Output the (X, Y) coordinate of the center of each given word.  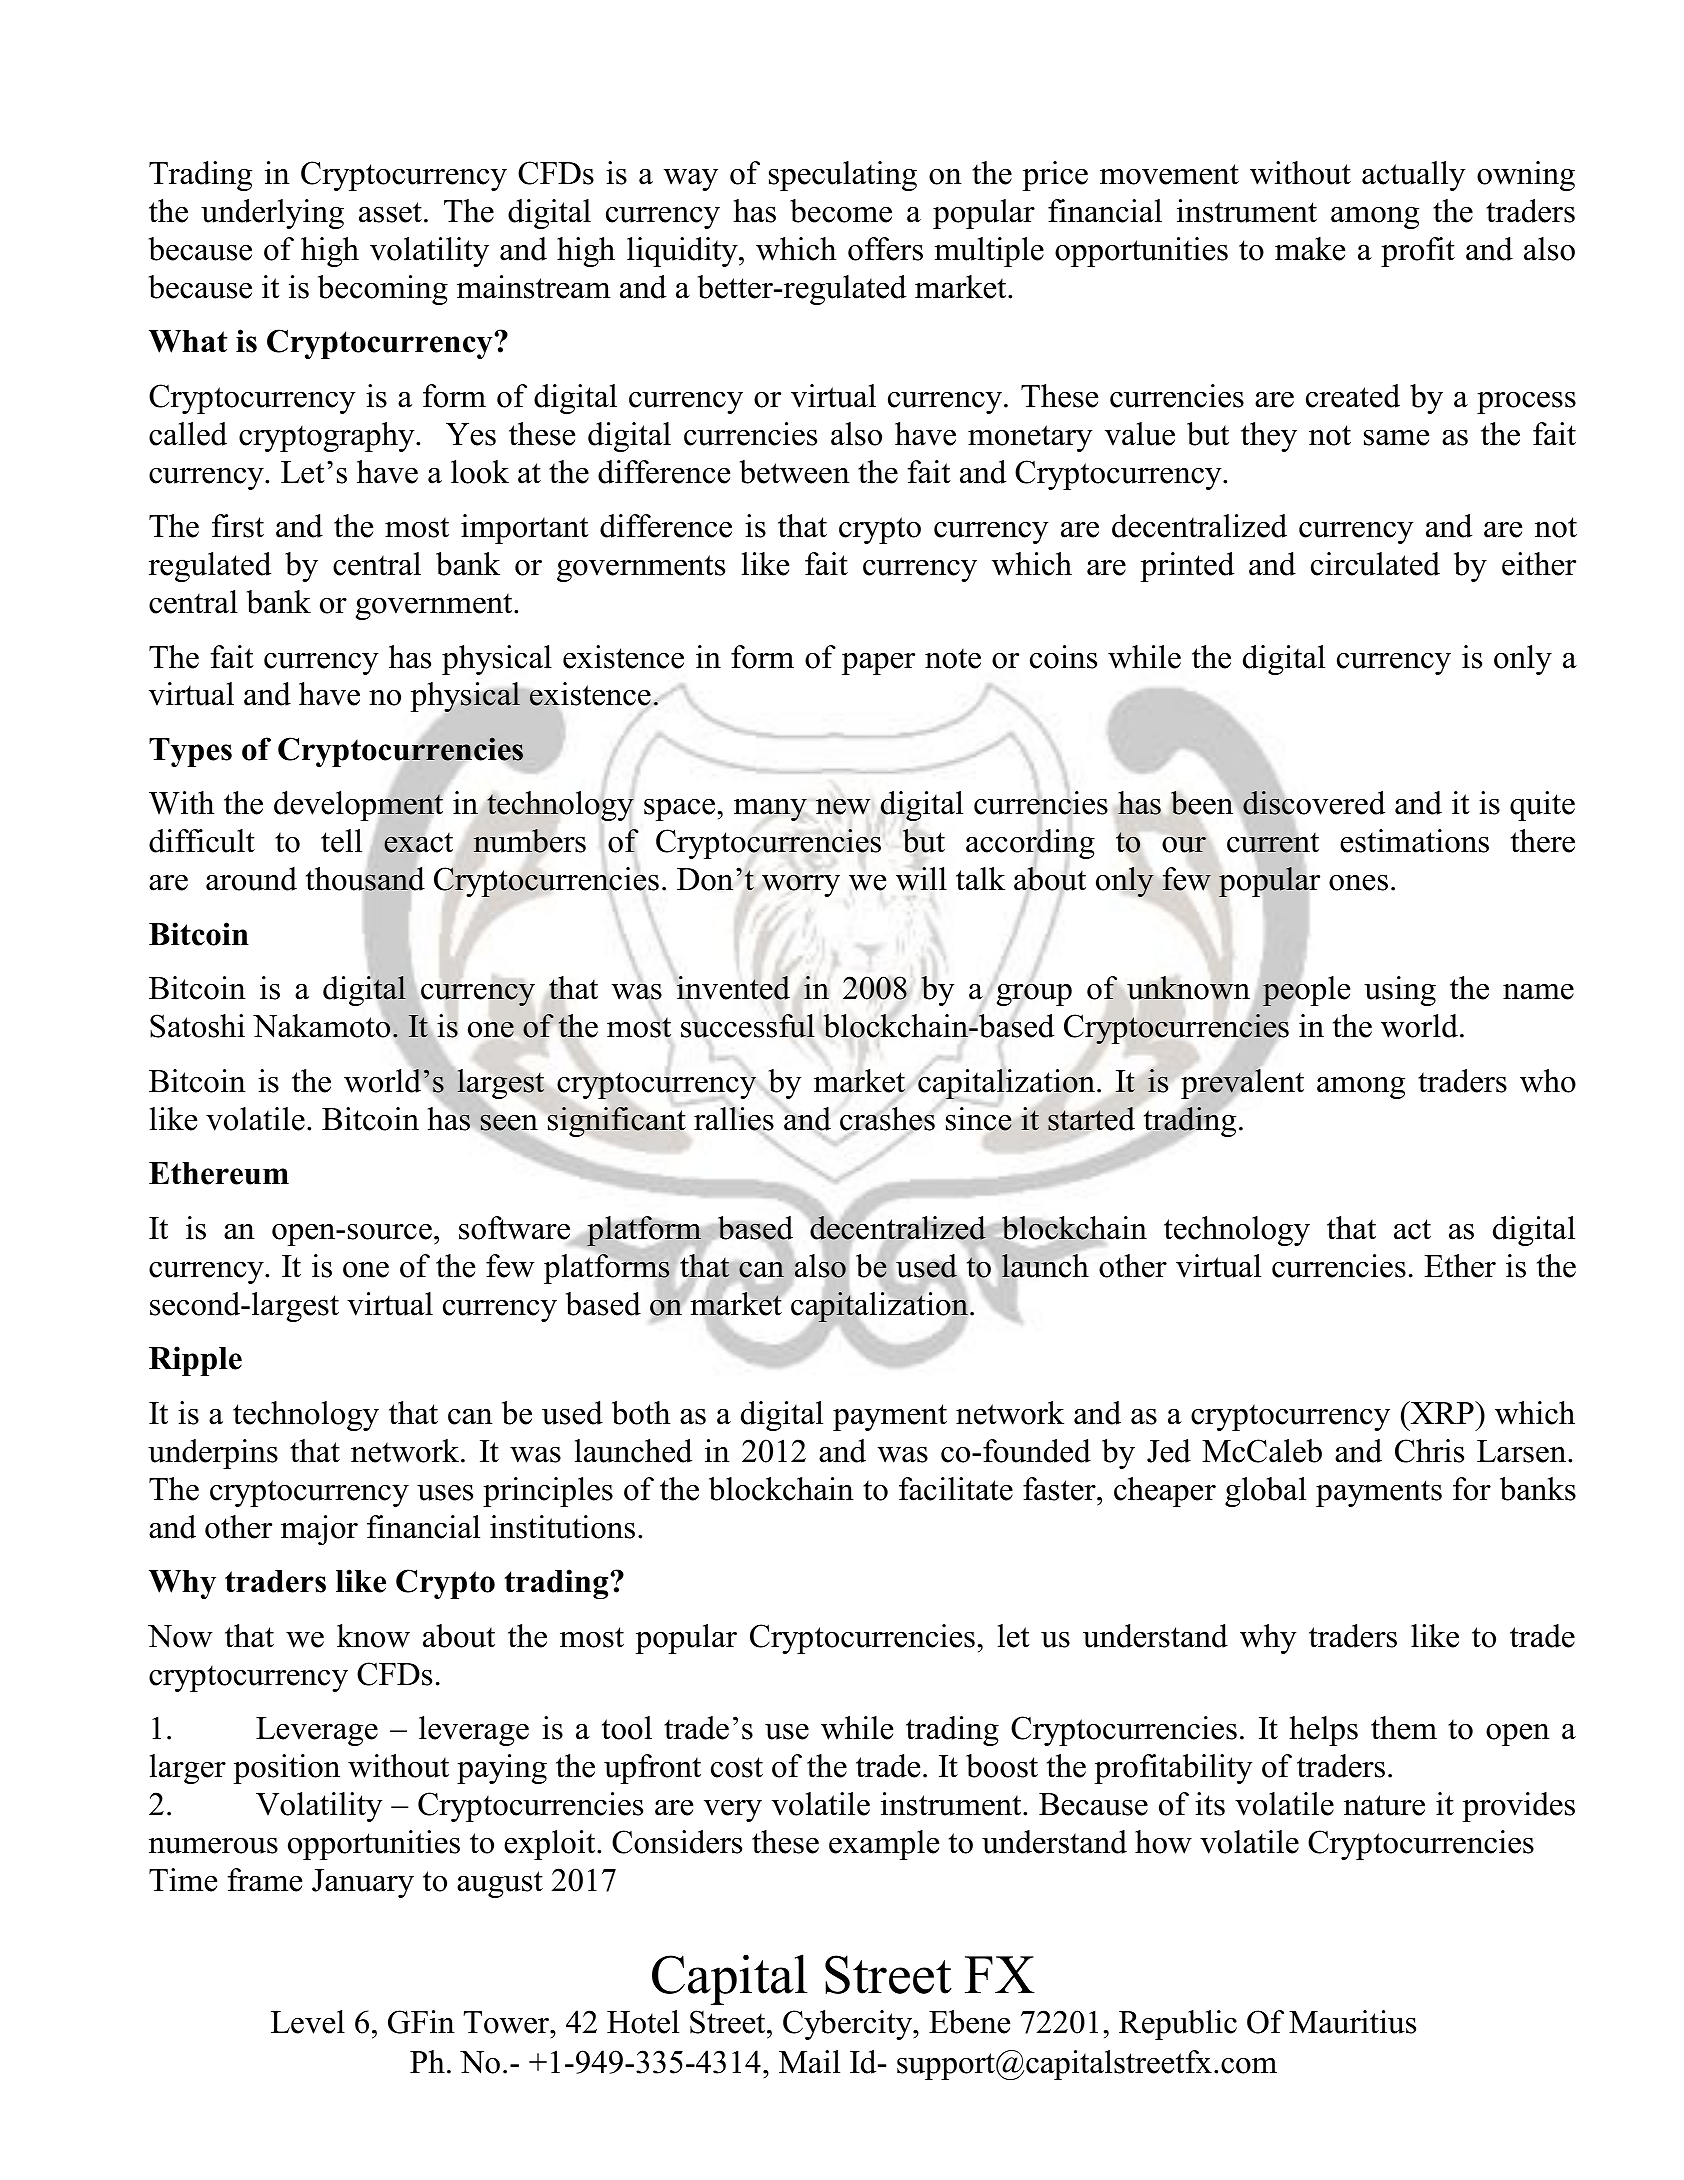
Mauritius (1352, 2022)
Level (308, 2022)
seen (509, 1122)
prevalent (1242, 1084)
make (1310, 249)
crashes (887, 1119)
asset (390, 212)
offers (885, 249)
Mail (809, 2062)
